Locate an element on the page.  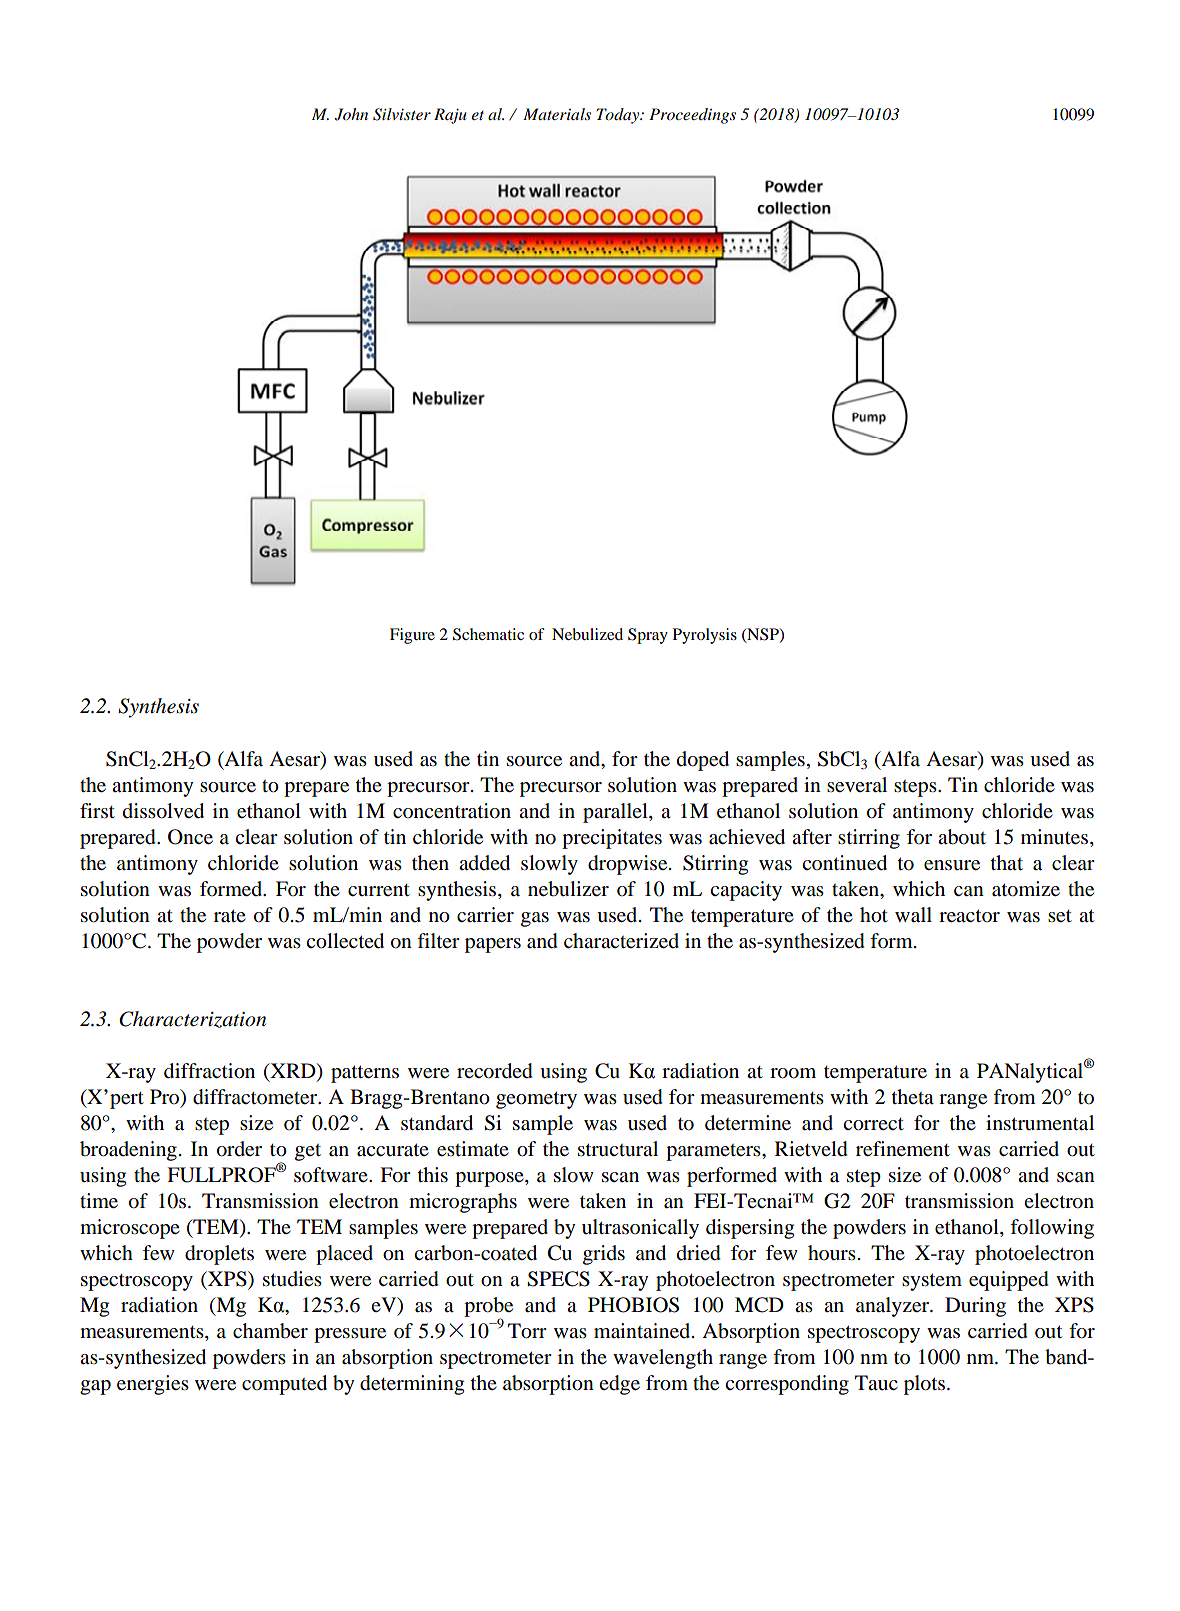
Nebulized is located at coordinates (587, 634).
